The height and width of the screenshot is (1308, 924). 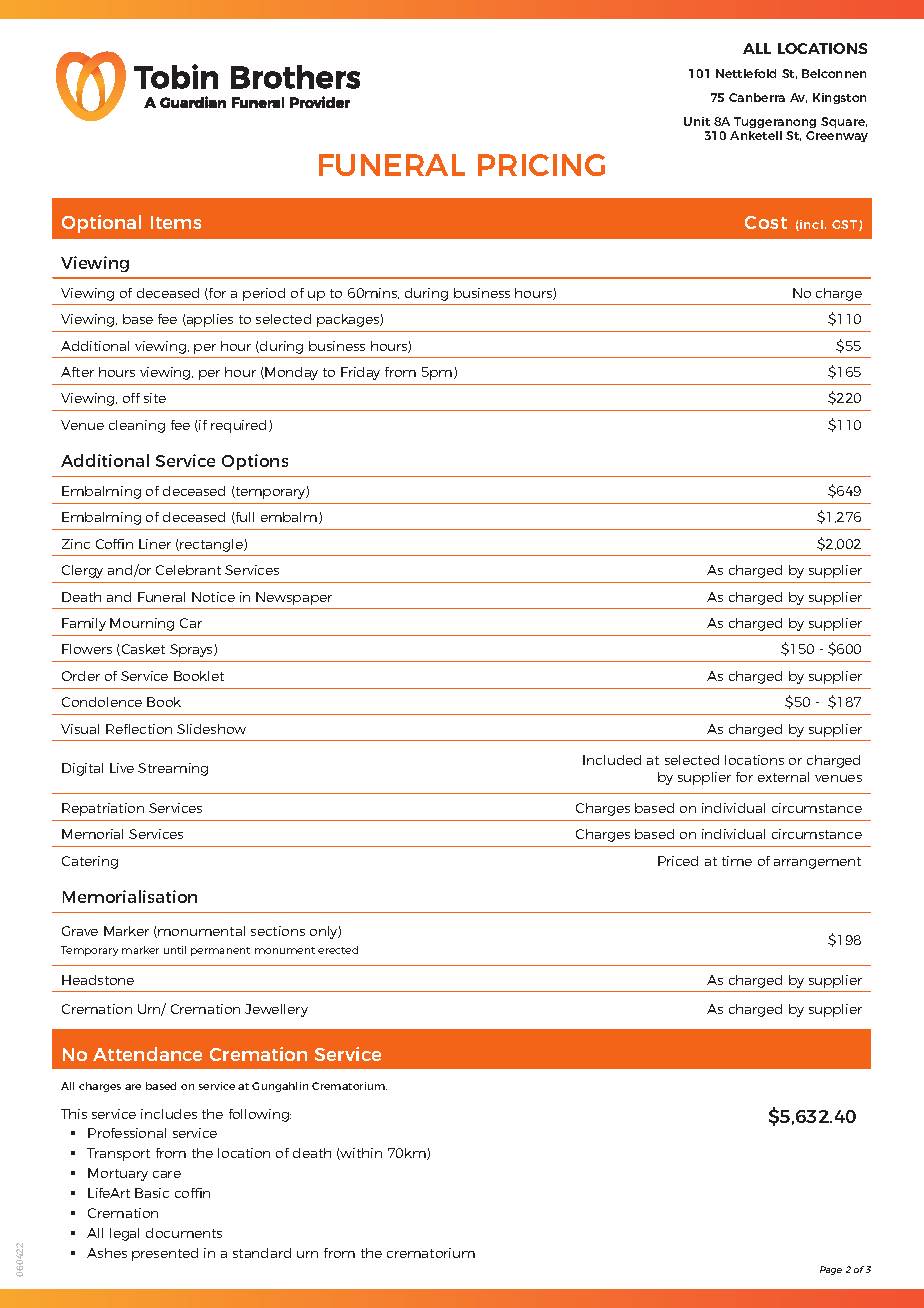 What do you see at coordinates (176, 222) in the screenshot?
I see `Items` at bounding box center [176, 222].
